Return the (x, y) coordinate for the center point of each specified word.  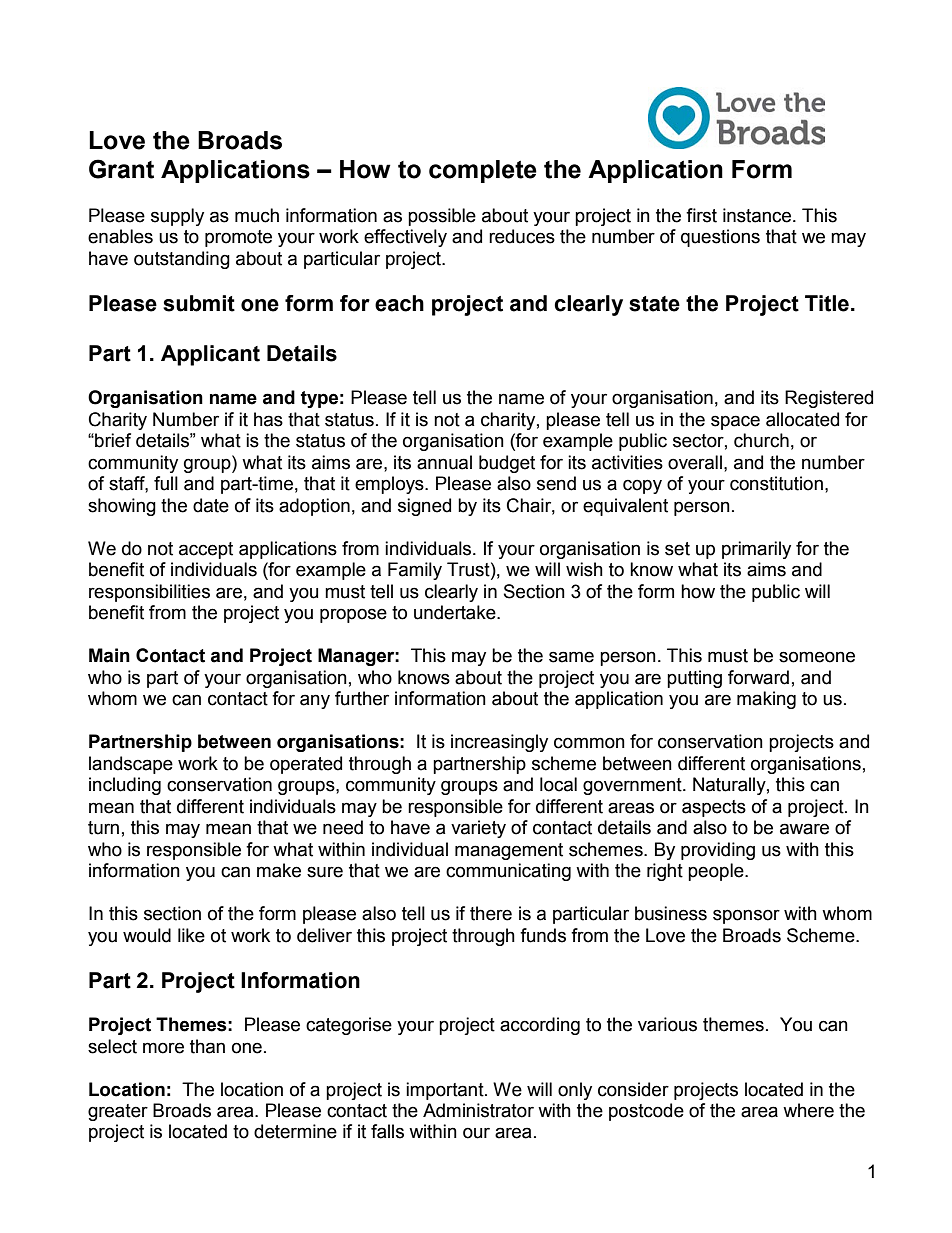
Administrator (478, 1110)
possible (442, 217)
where (808, 1110)
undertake (456, 612)
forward (758, 677)
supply (177, 217)
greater (118, 1112)
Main (109, 655)
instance (758, 215)
